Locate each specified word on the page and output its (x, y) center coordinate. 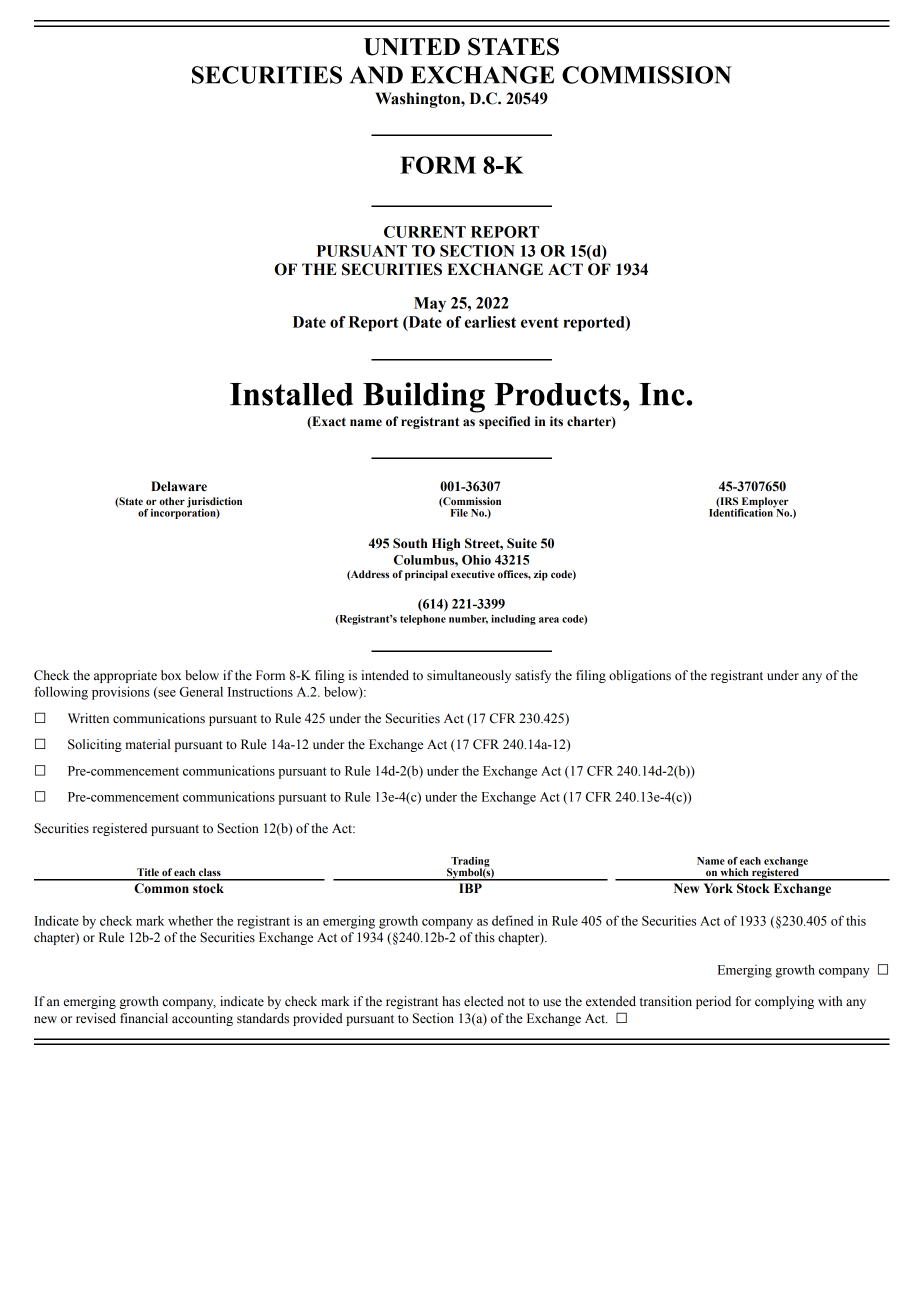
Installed (291, 394)
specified (504, 422)
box (171, 675)
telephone (423, 620)
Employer (764, 503)
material (148, 744)
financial (144, 1018)
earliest (490, 322)
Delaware (179, 486)
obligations (640, 676)
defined (512, 920)
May (430, 304)
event (540, 322)
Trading (470, 863)
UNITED (412, 47)
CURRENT (425, 232)
